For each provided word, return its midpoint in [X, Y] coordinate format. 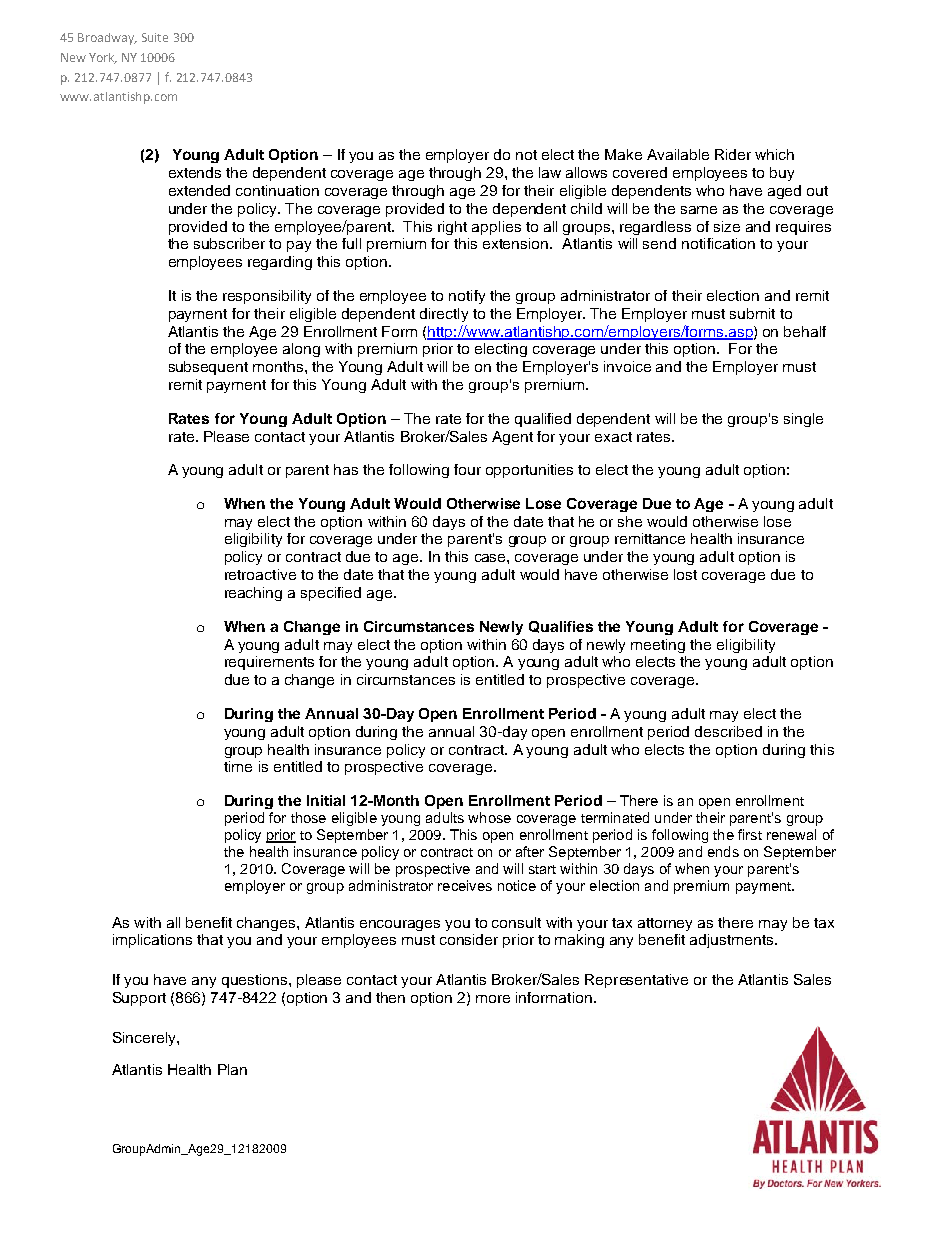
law [550, 172]
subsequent [208, 368]
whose [489, 817]
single [803, 420]
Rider [733, 154]
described [728, 731]
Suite [155, 37]
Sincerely [145, 1039]
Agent [512, 438]
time [238, 766]
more [493, 999]
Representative [636, 981]
